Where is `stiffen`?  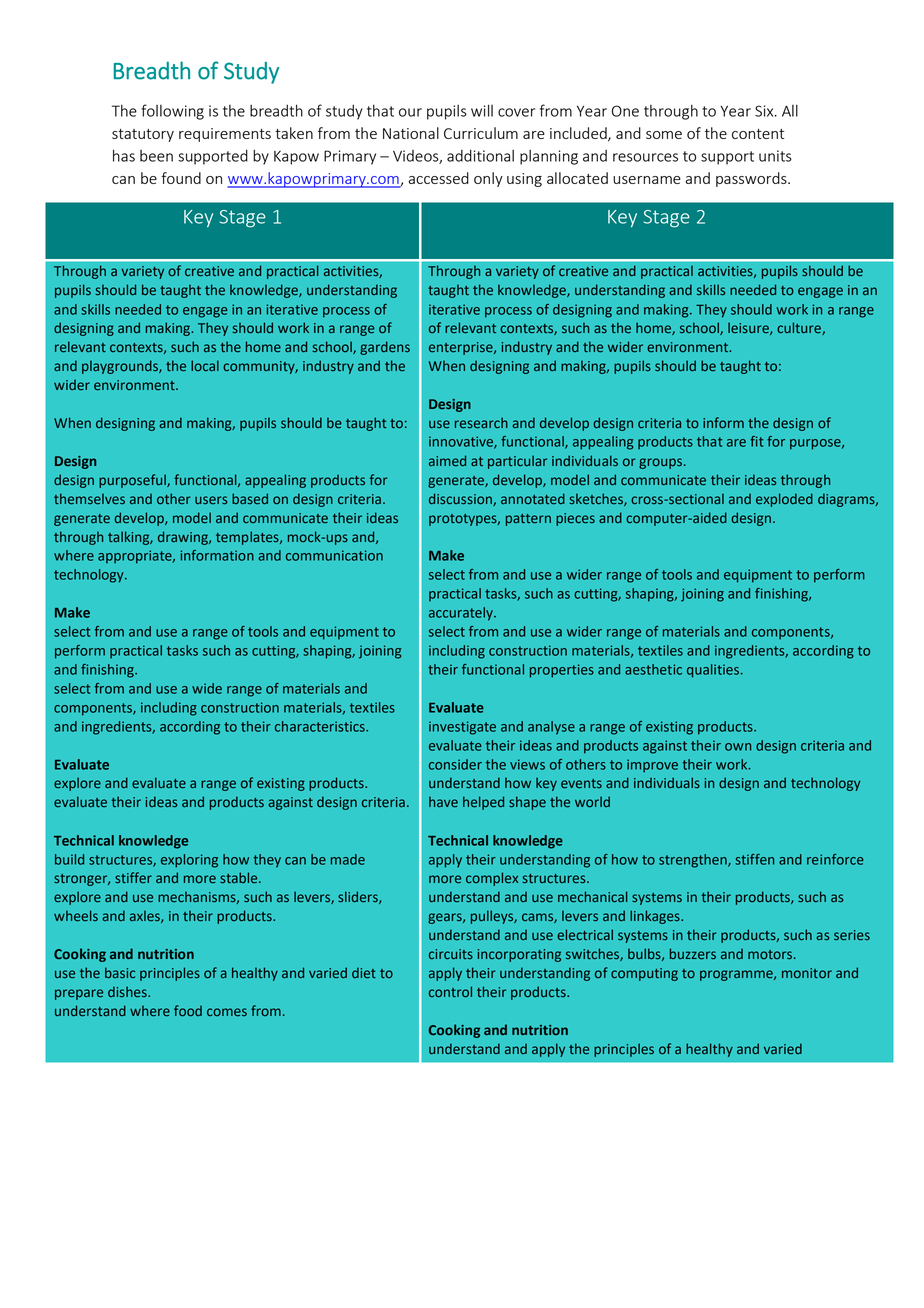
stiffen is located at coordinates (754, 859).
